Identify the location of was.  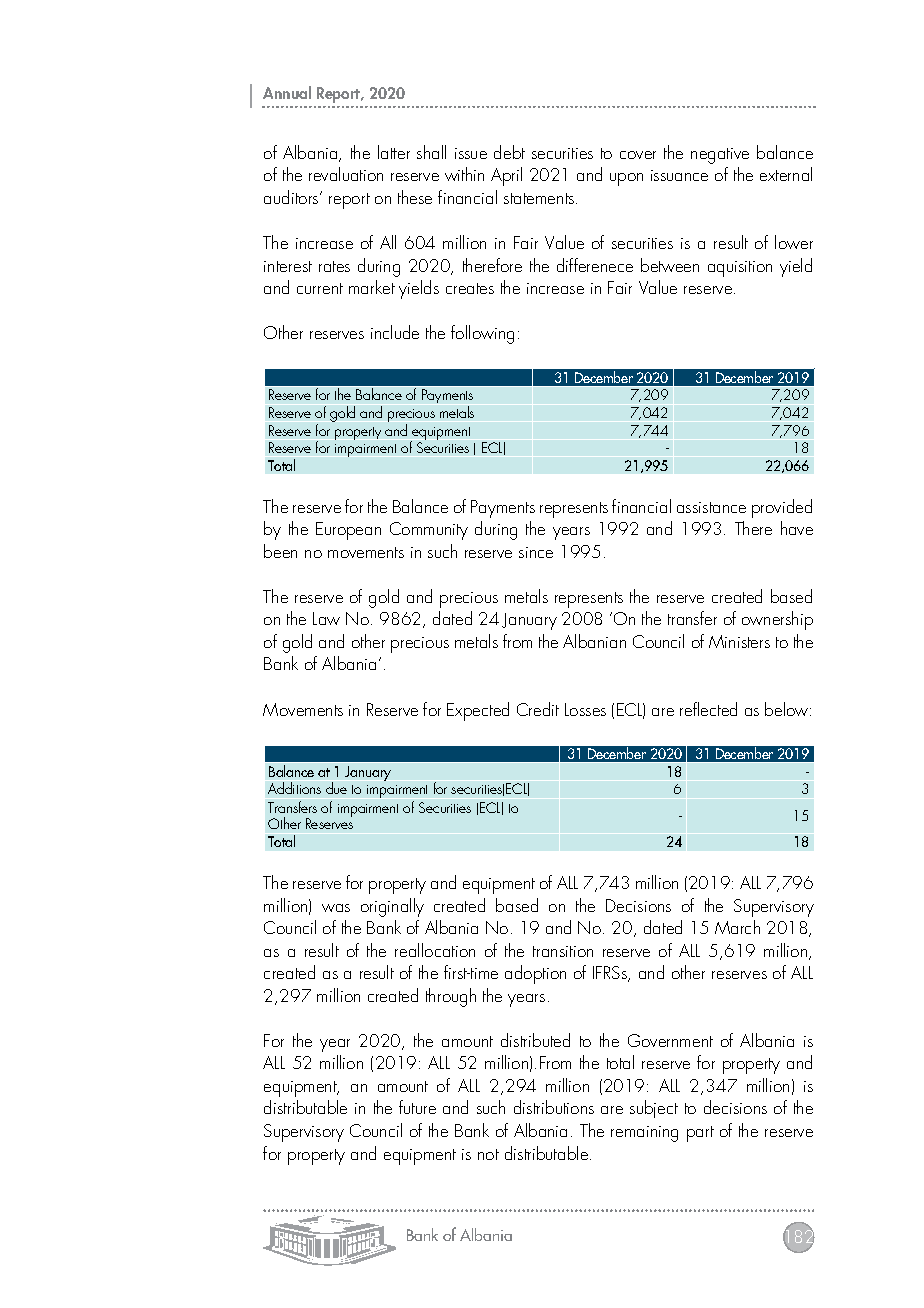
(336, 908).
